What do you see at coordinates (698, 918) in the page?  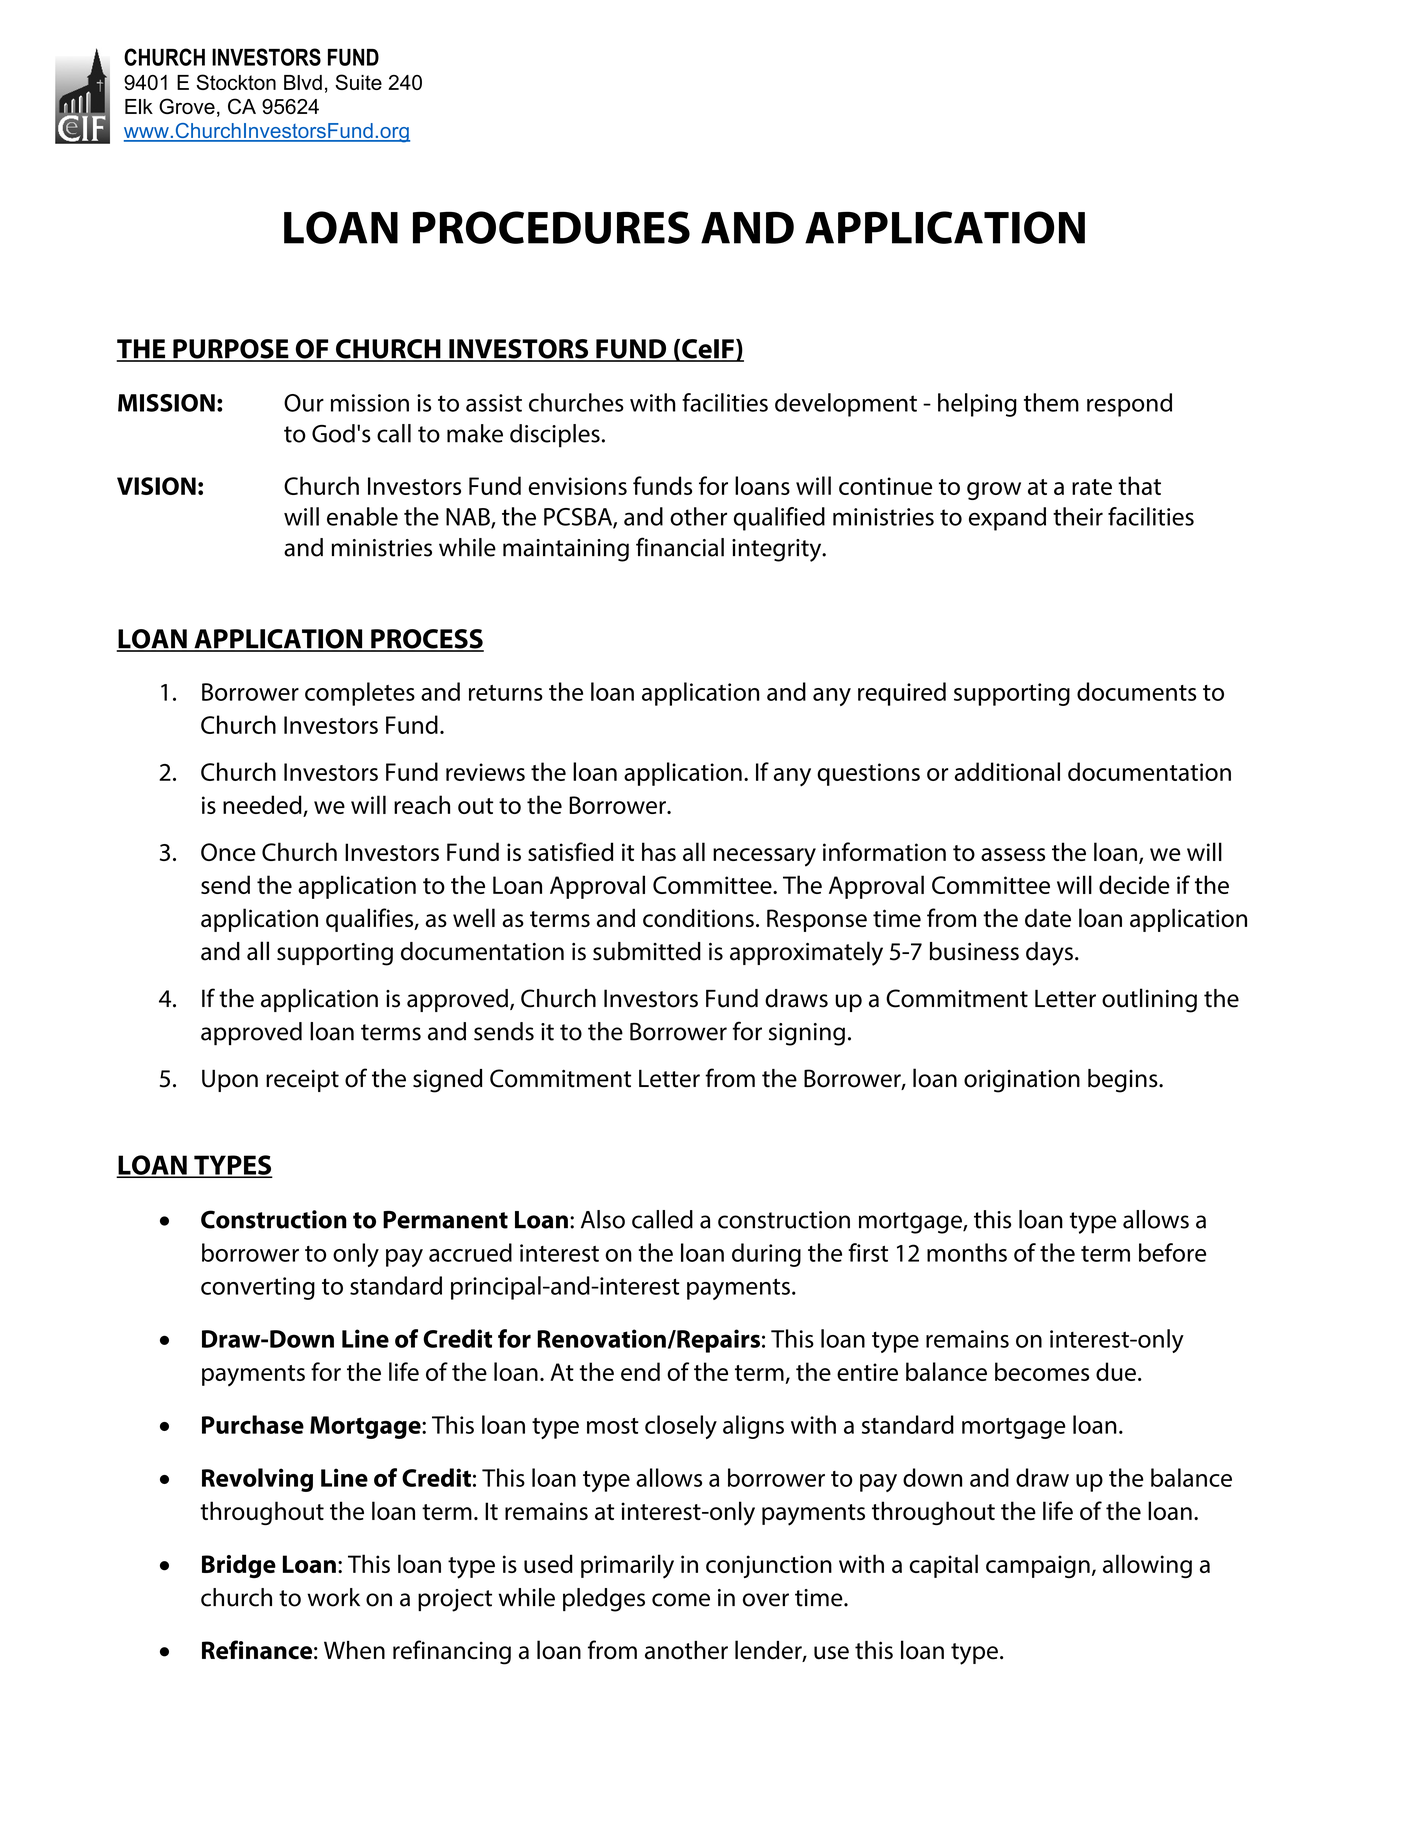 I see `conditions` at bounding box center [698, 918].
